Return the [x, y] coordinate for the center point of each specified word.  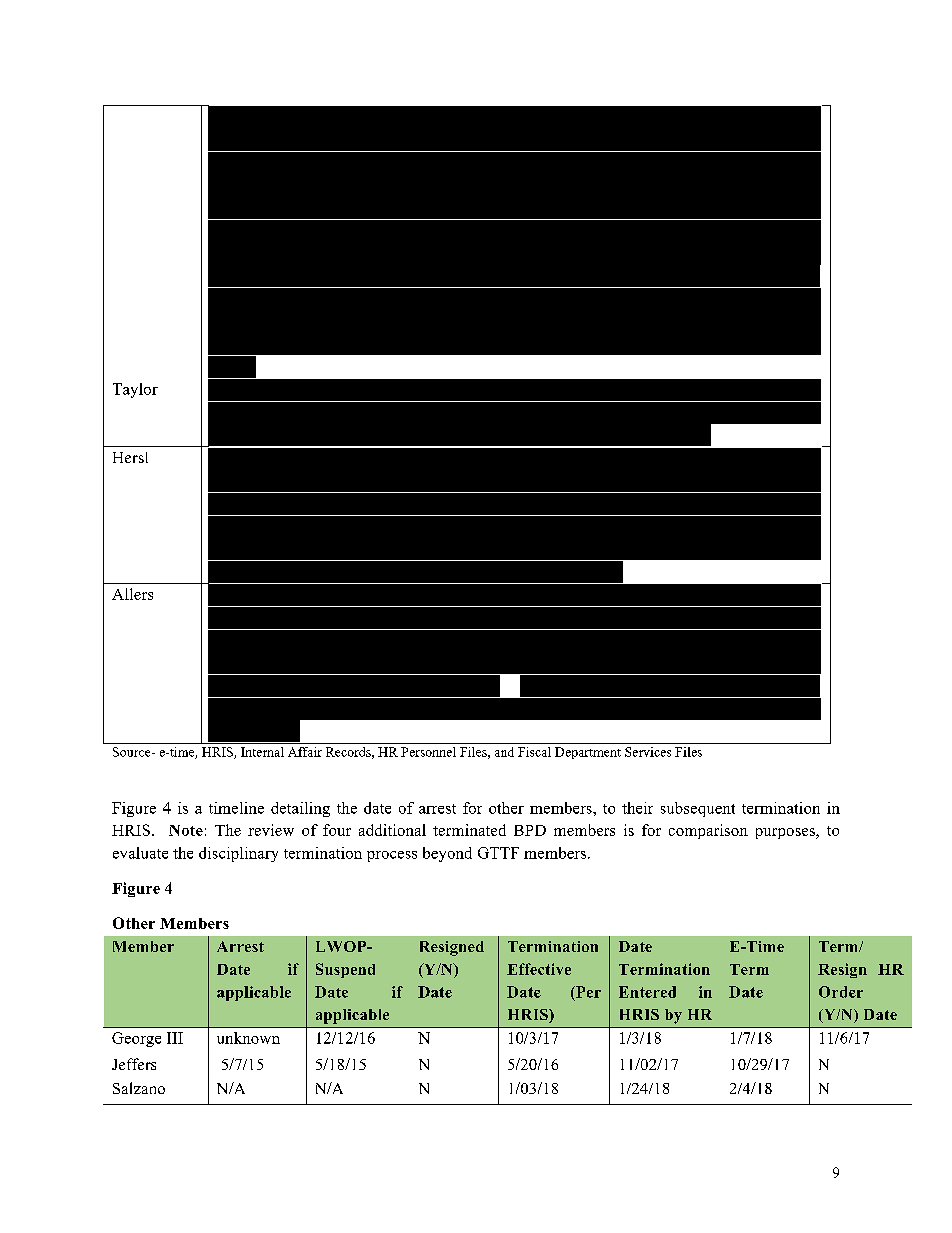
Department [588, 753]
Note [186, 830]
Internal [262, 752]
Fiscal [534, 752]
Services [648, 752]
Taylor [135, 390]
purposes [786, 833]
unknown [248, 1038]
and [504, 752]
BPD [530, 830]
